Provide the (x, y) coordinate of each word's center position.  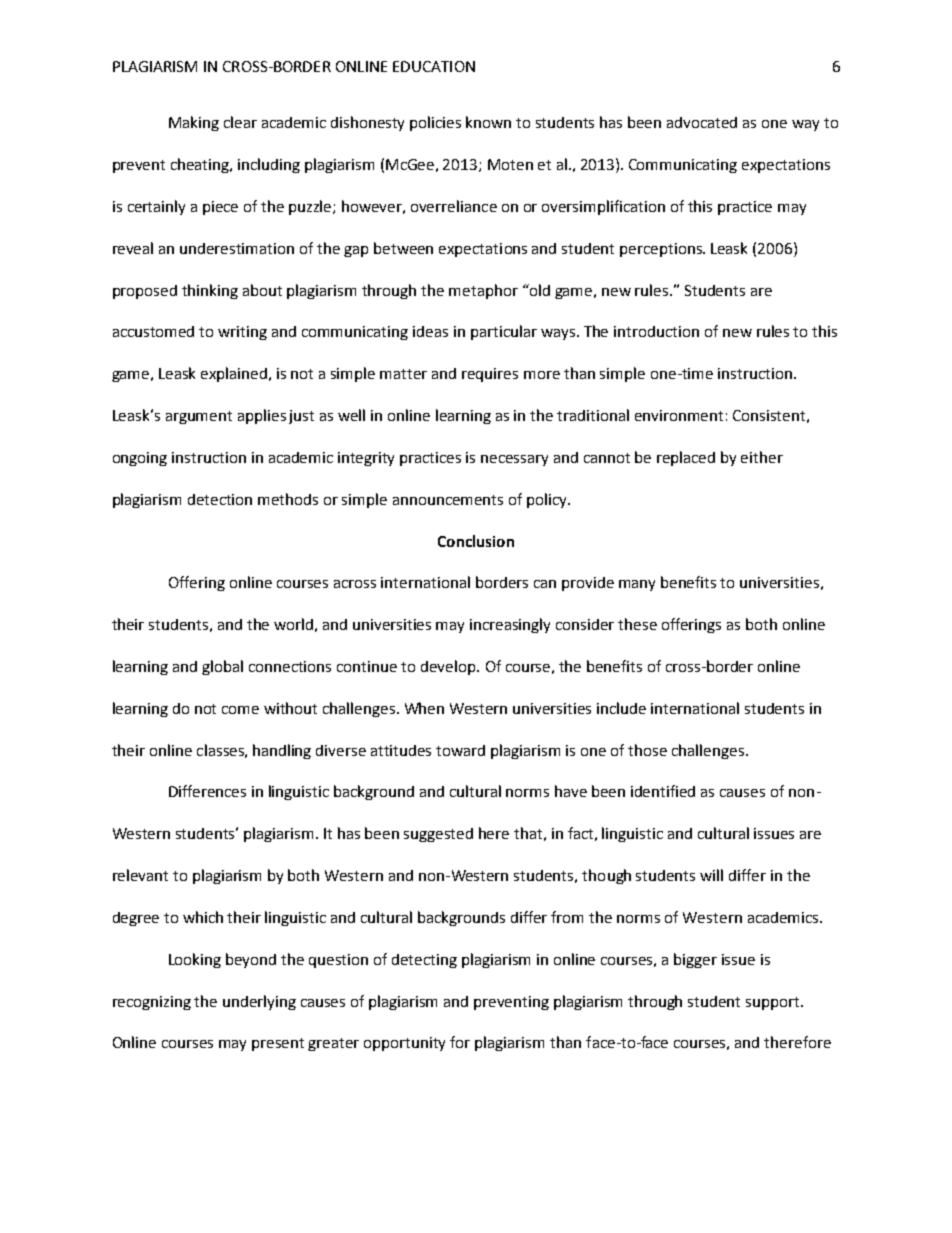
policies (435, 123)
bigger (695, 960)
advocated (702, 122)
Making (194, 123)
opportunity (404, 1044)
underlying (259, 1002)
